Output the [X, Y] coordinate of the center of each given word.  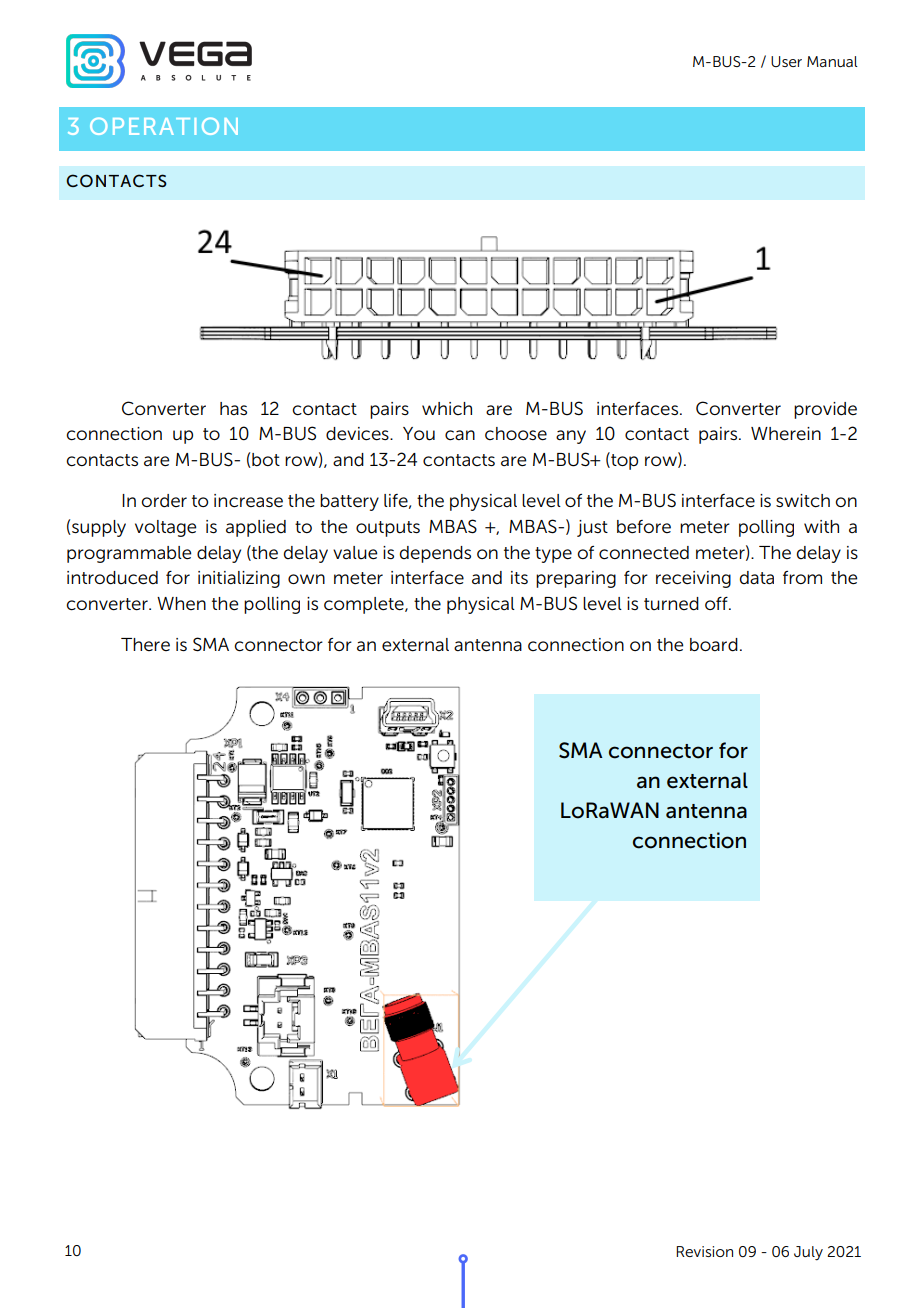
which [447, 408]
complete [365, 605]
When [181, 603]
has [233, 408]
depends [435, 554]
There [145, 644]
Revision [704, 1251]
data [757, 578]
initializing [239, 579]
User [786, 61]
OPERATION [164, 126]
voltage [165, 528]
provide [825, 410]
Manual [832, 61]
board [714, 645]
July [808, 1253]
